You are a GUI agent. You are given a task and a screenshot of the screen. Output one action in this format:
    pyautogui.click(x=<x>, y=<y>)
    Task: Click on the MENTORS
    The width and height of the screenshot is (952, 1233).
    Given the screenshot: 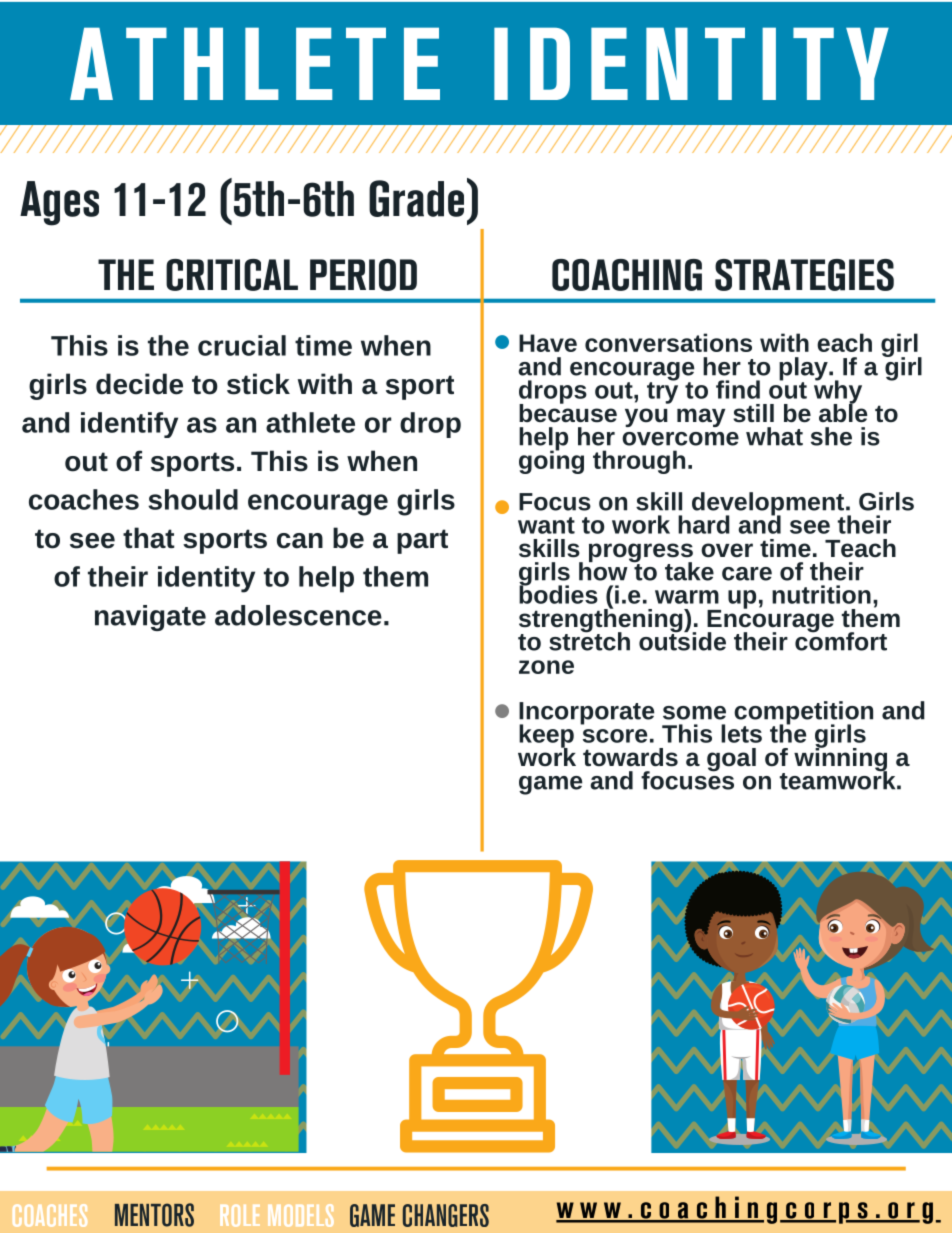 What is the action you would take?
    pyautogui.click(x=154, y=1215)
